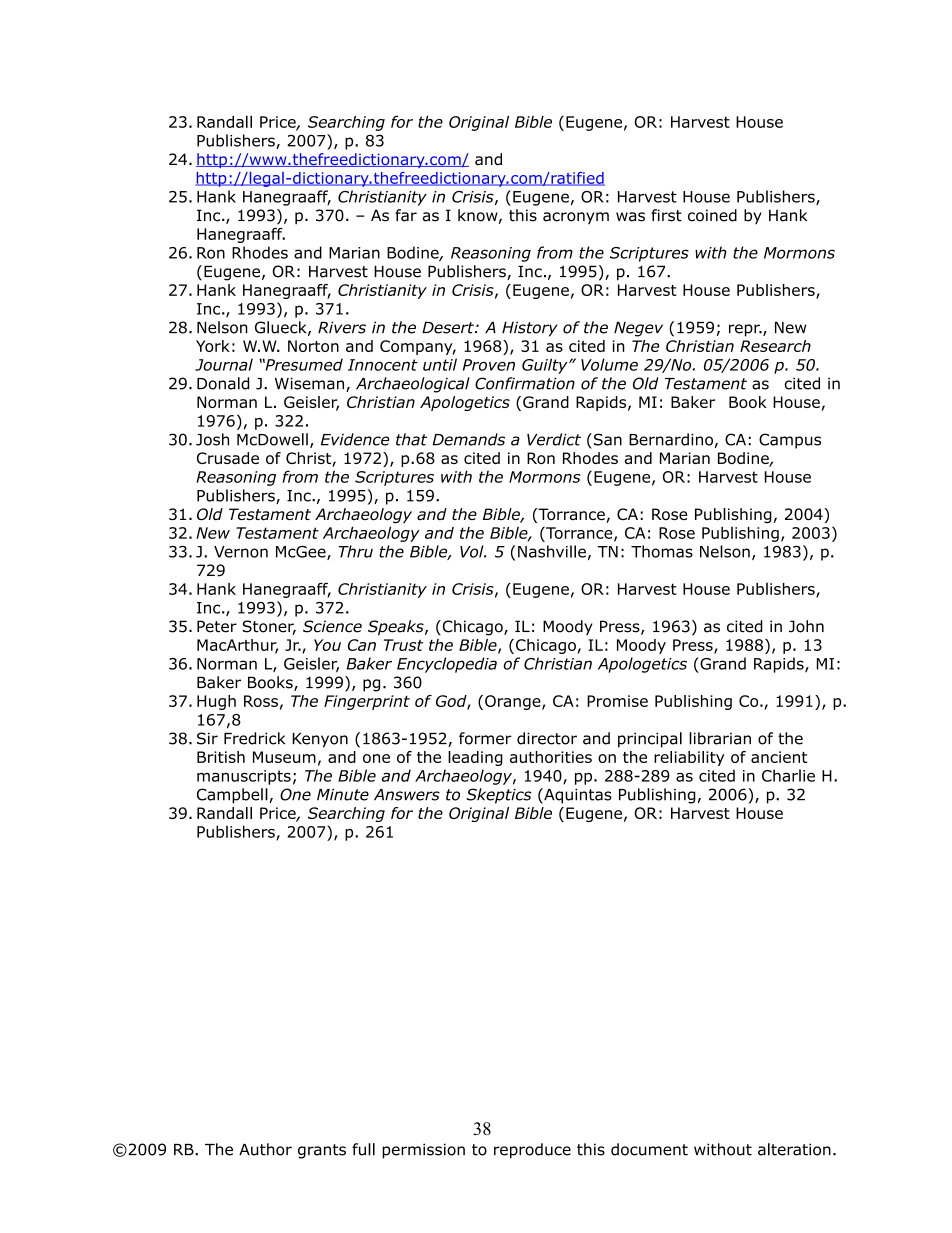 The image size is (952, 1233). Describe the element at coordinates (322, 1151) in the screenshot. I see `grants` at that location.
